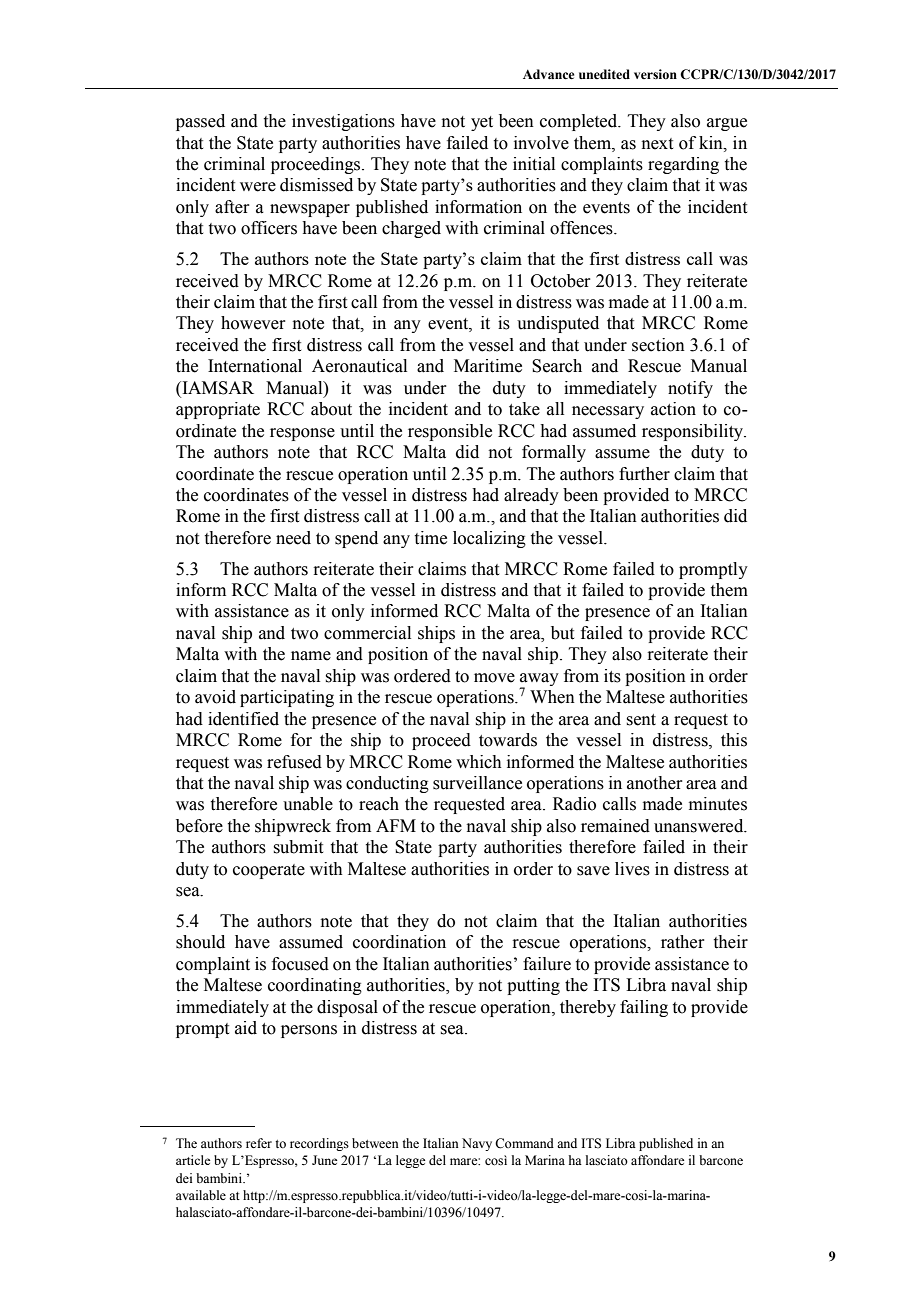  I want to click on surveillance, so click(477, 783).
